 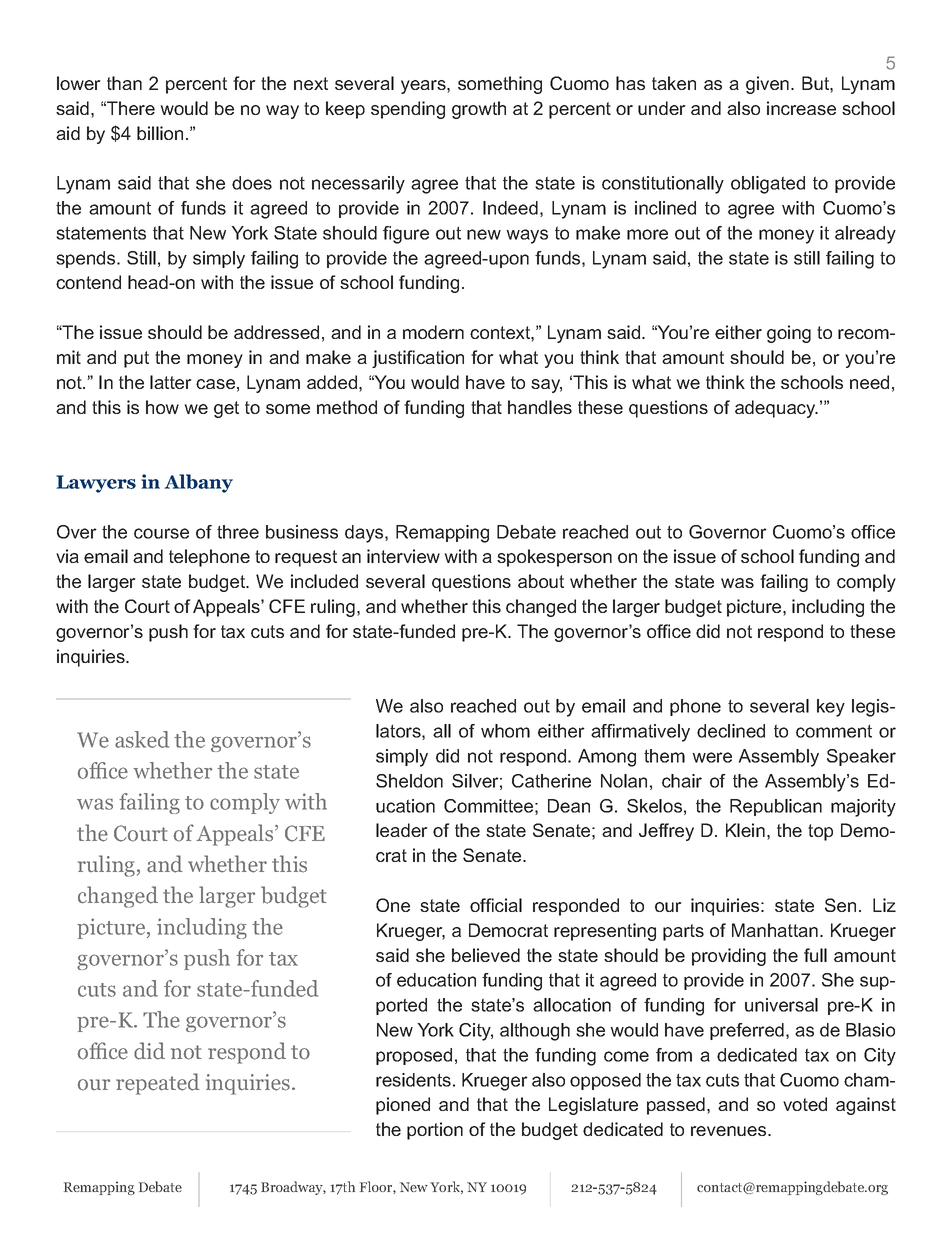 I want to click on adequacy, so click(x=776, y=409).
